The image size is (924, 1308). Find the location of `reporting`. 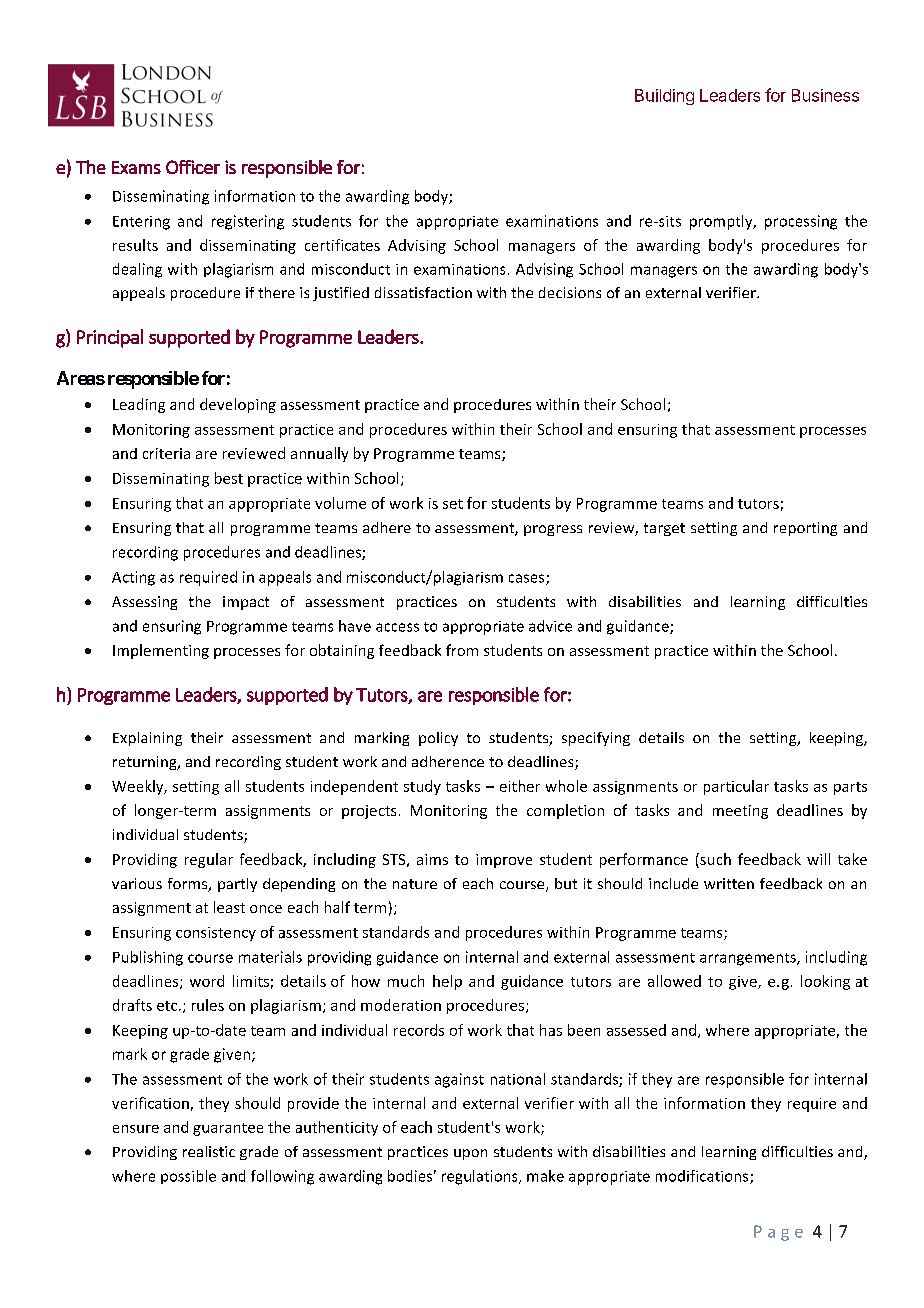

reporting is located at coordinates (805, 529).
